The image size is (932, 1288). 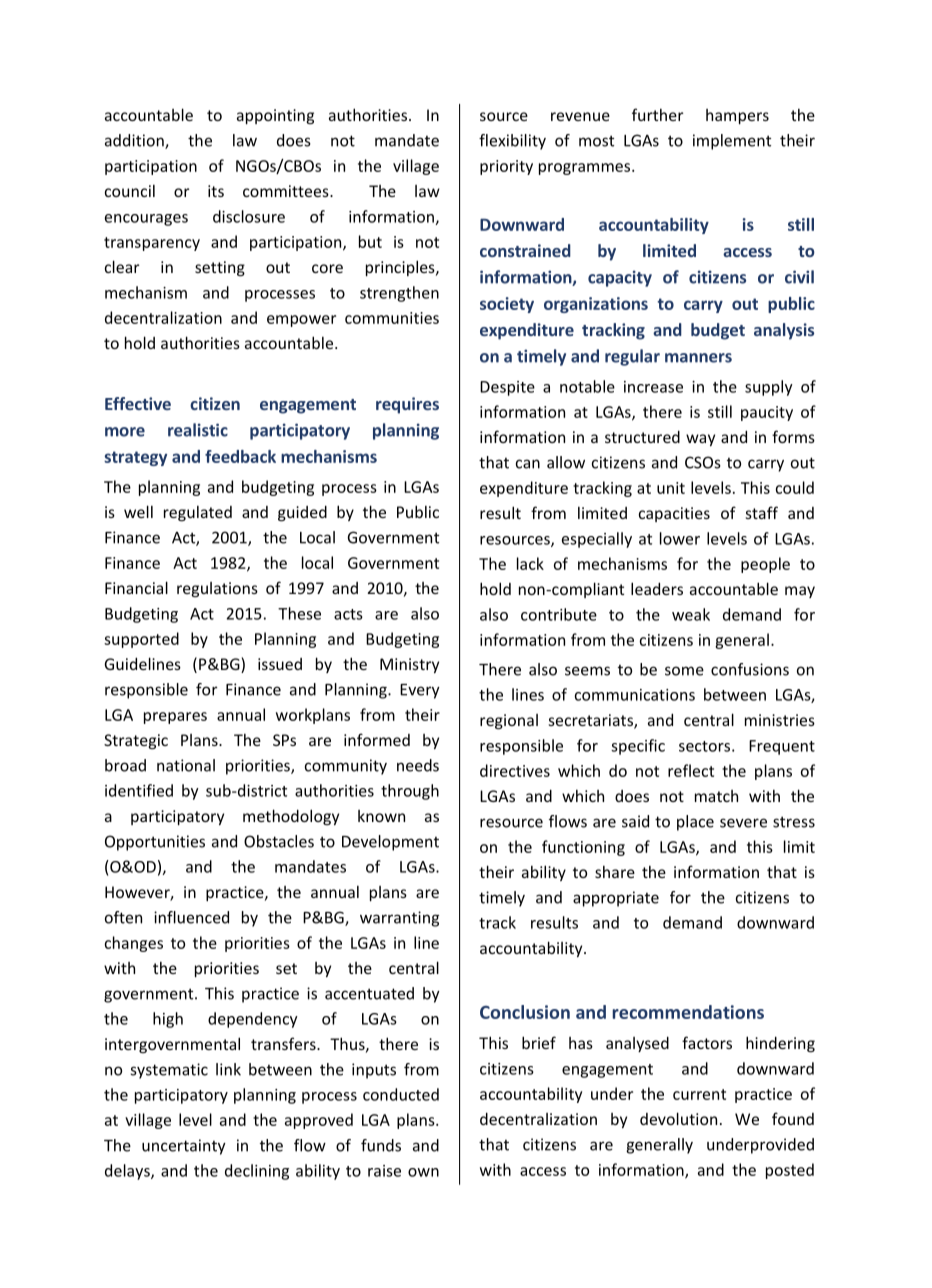 What do you see at coordinates (507, 388) in the document?
I see `Despite` at bounding box center [507, 388].
